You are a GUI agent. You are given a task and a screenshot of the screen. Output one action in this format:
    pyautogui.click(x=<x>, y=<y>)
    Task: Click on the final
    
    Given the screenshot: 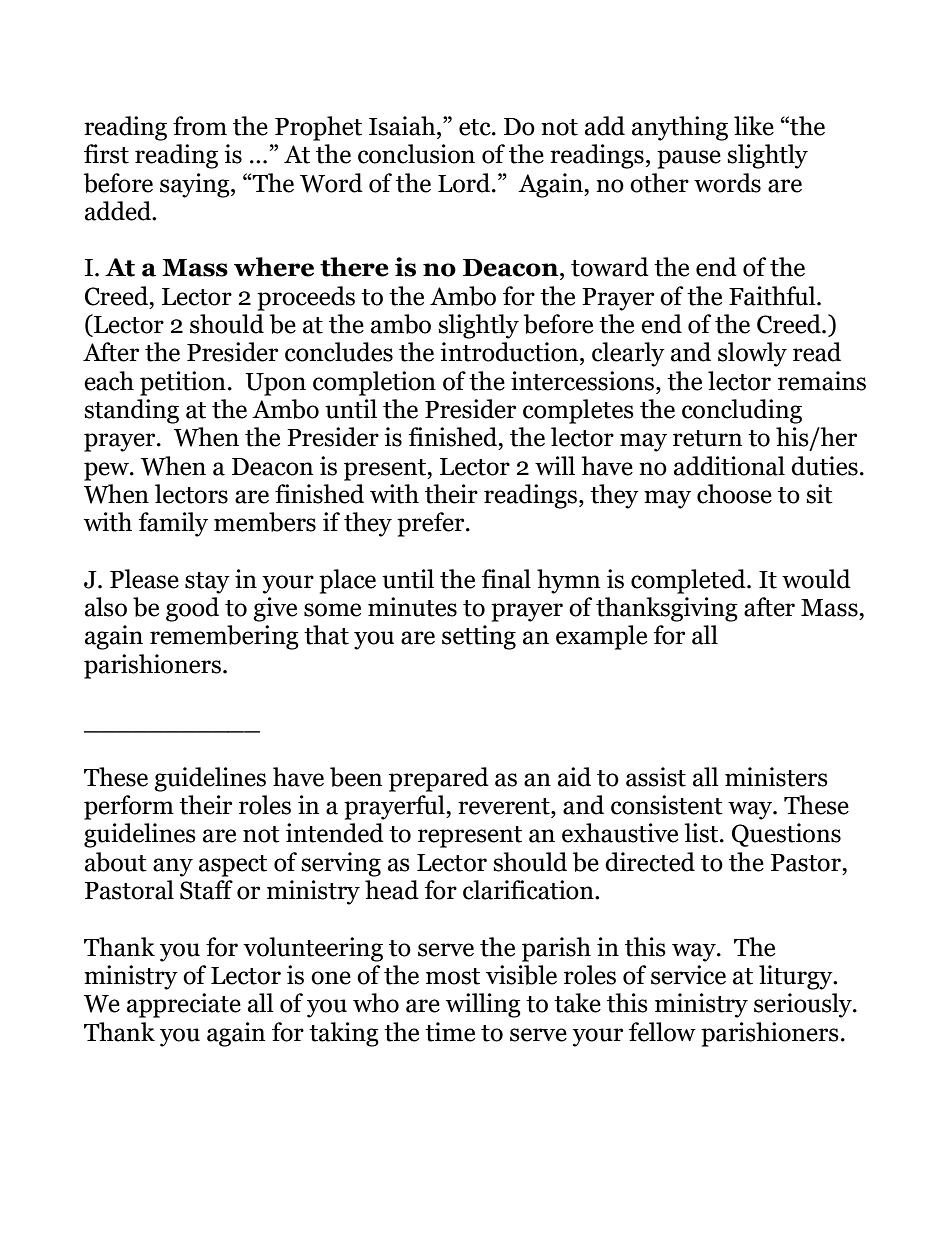 What is the action you would take?
    pyautogui.click(x=506, y=579)
